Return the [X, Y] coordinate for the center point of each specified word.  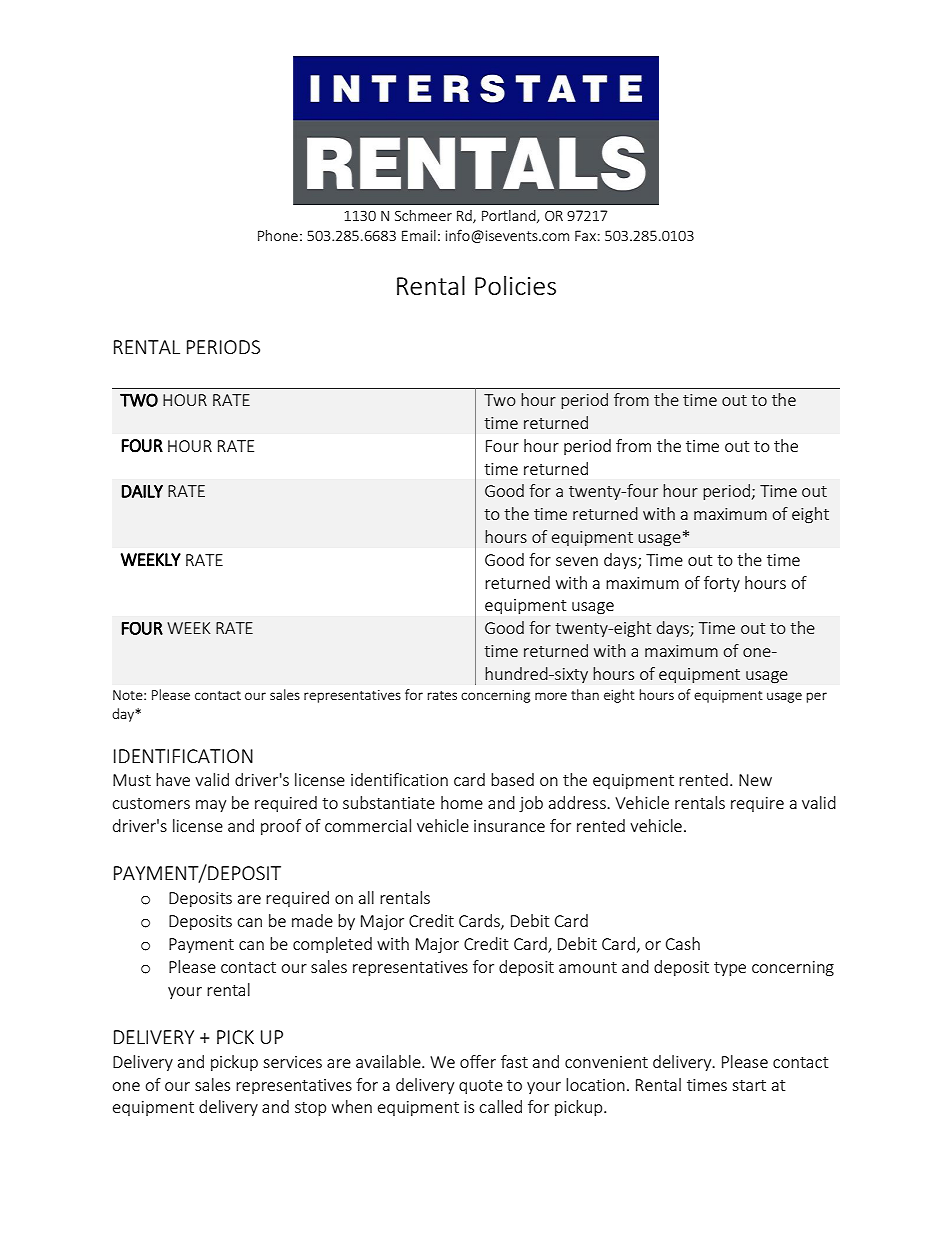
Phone [278, 235]
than [585, 694]
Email [419, 235]
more [551, 696]
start [749, 1085]
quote [481, 1087]
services [292, 1062]
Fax [585, 235]
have [173, 779]
